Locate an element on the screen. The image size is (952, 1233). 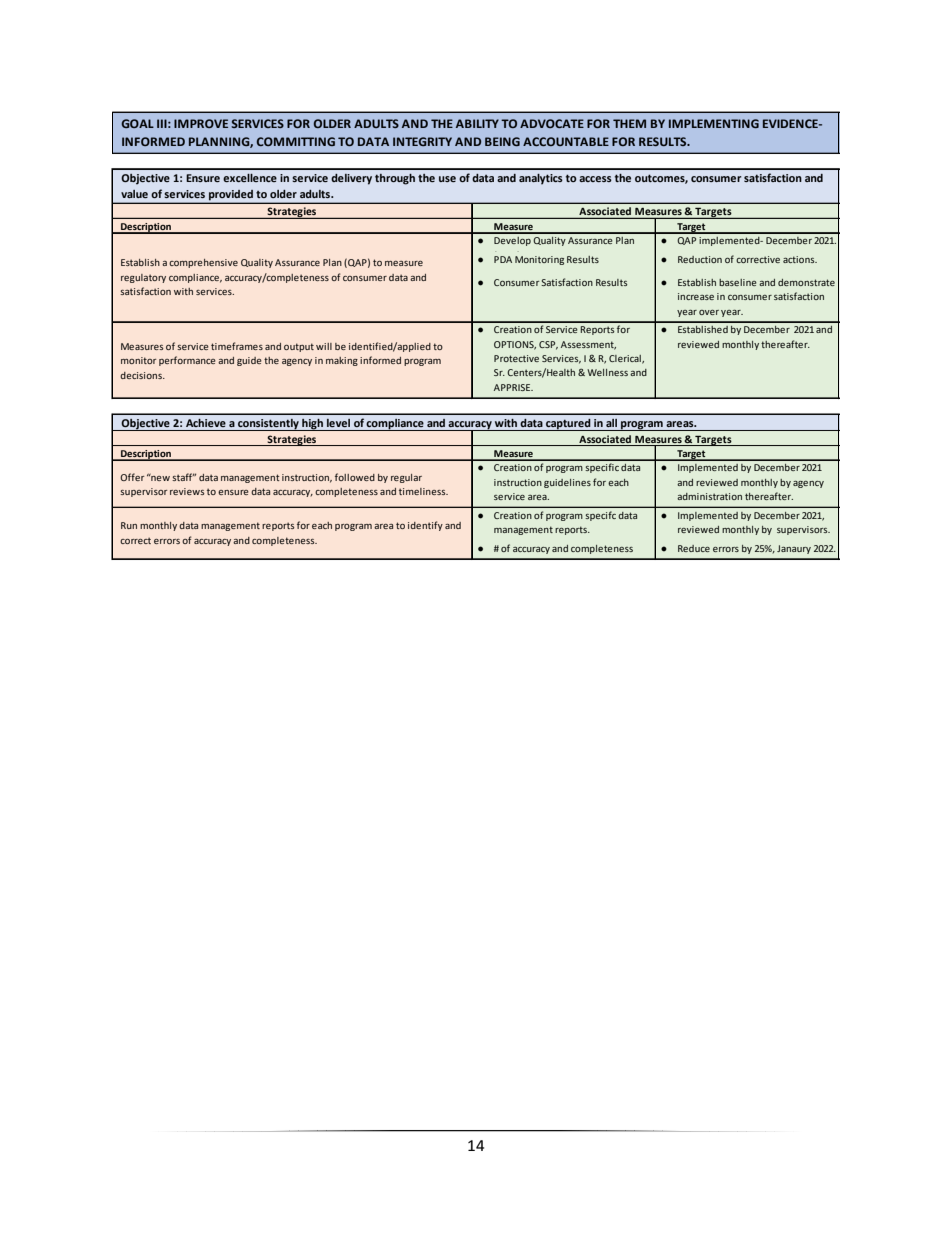
Reduce is located at coordinates (694, 548).
